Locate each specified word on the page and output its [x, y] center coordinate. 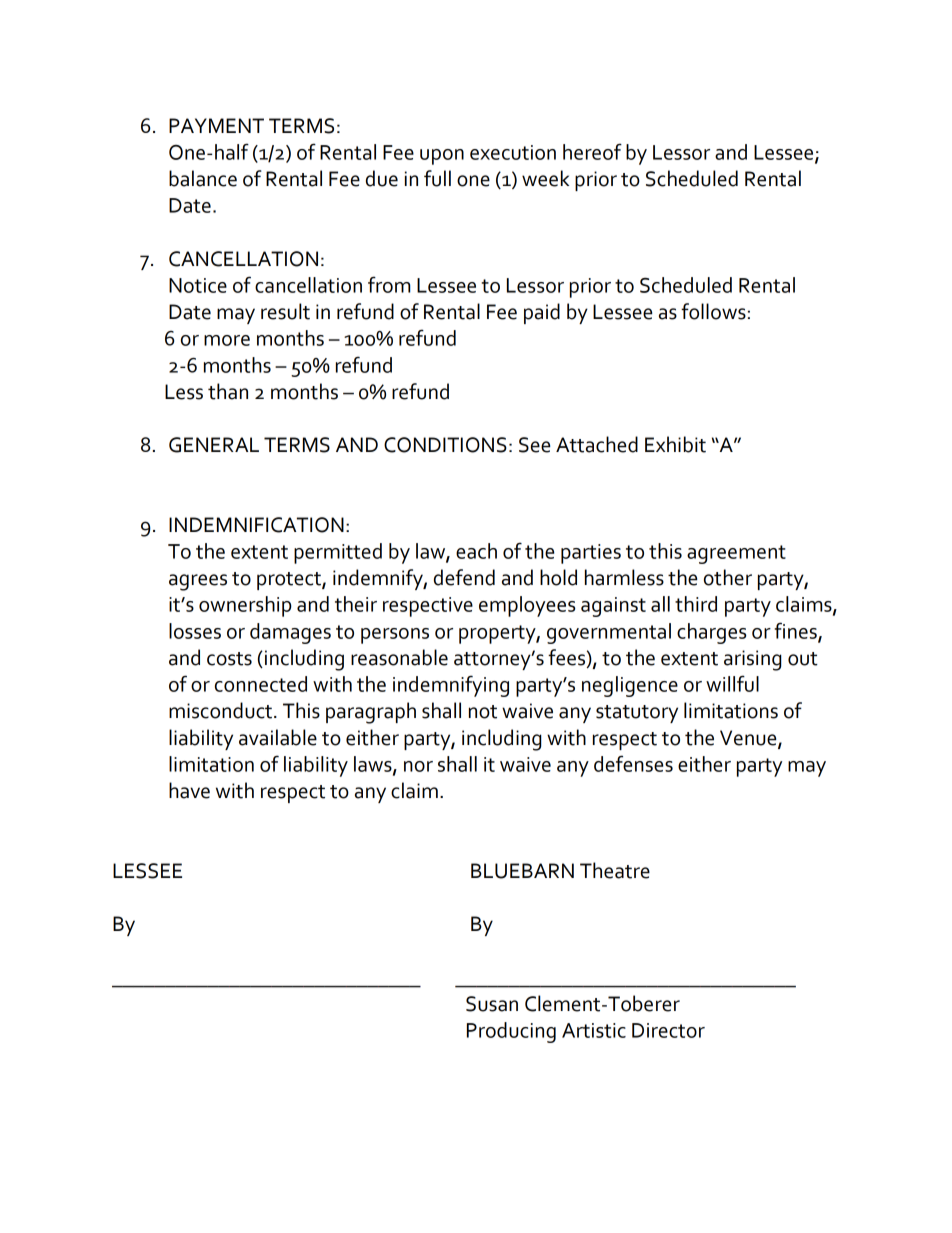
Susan [492, 1004]
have [189, 790]
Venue [749, 739]
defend [464, 577]
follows [713, 311]
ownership [245, 606]
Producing [511, 1032]
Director [668, 1030]
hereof [592, 151]
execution [513, 152]
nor [418, 766]
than [228, 391]
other [728, 577]
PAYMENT [216, 125]
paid [542, 313]
